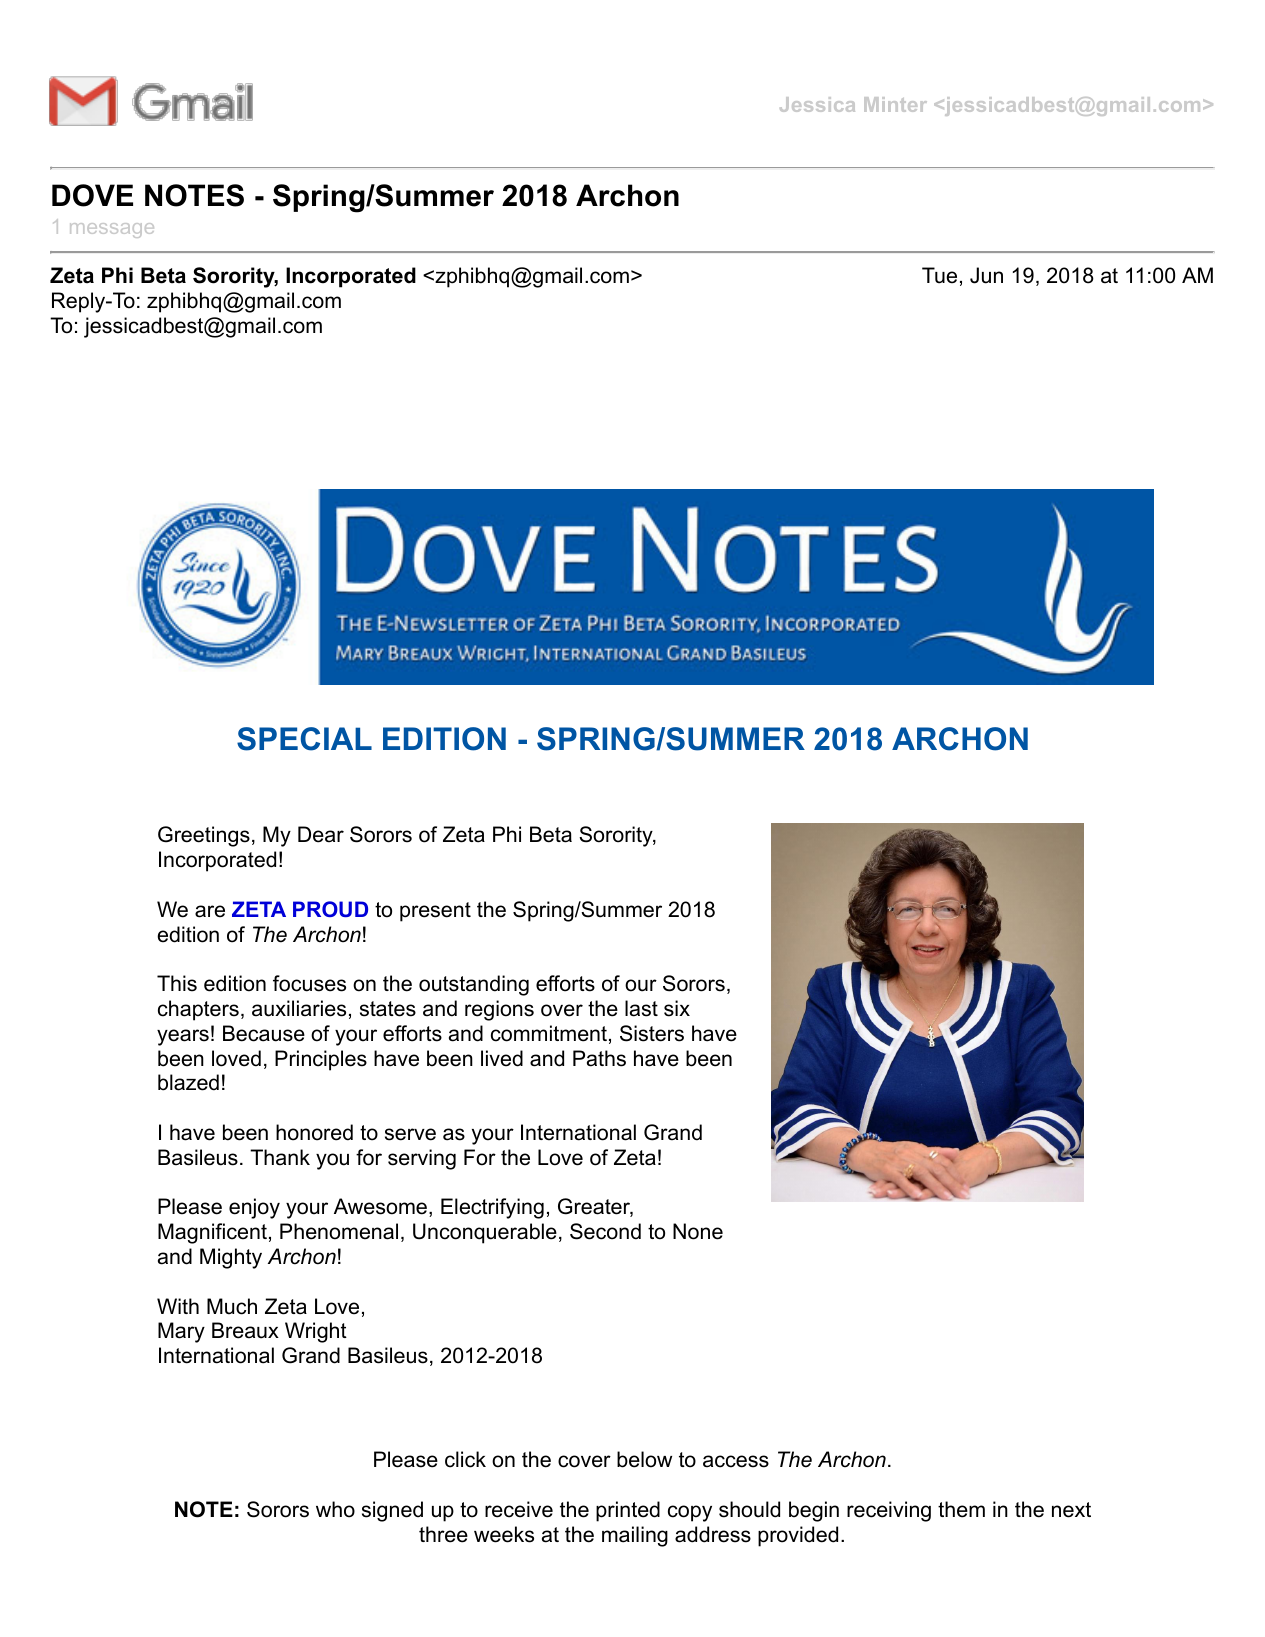  I want to click on them, so click(961, 1509).
